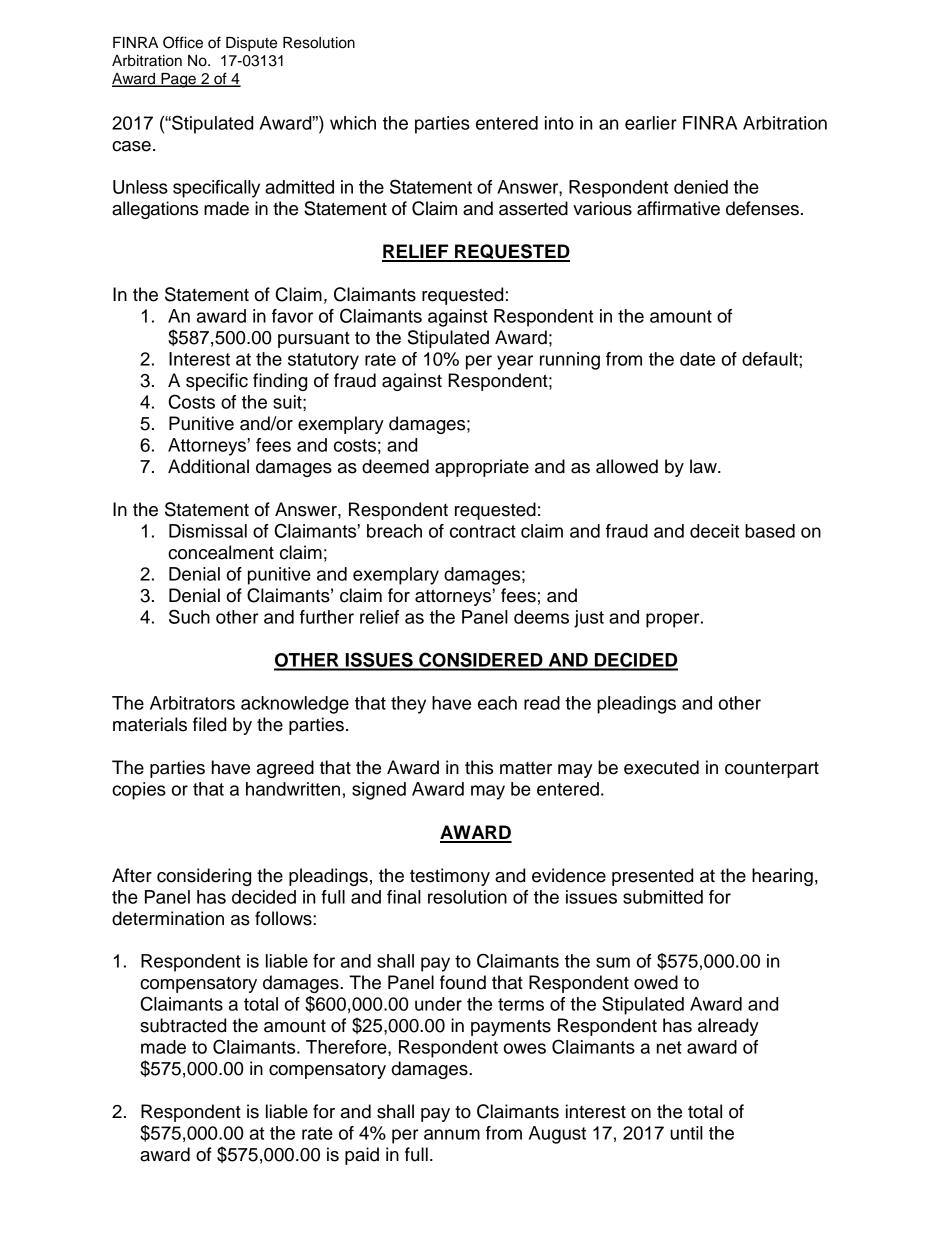 Image resolution: width=952 pixels, height=1233 pixels. I want to click on contract, so click(483, 531).
